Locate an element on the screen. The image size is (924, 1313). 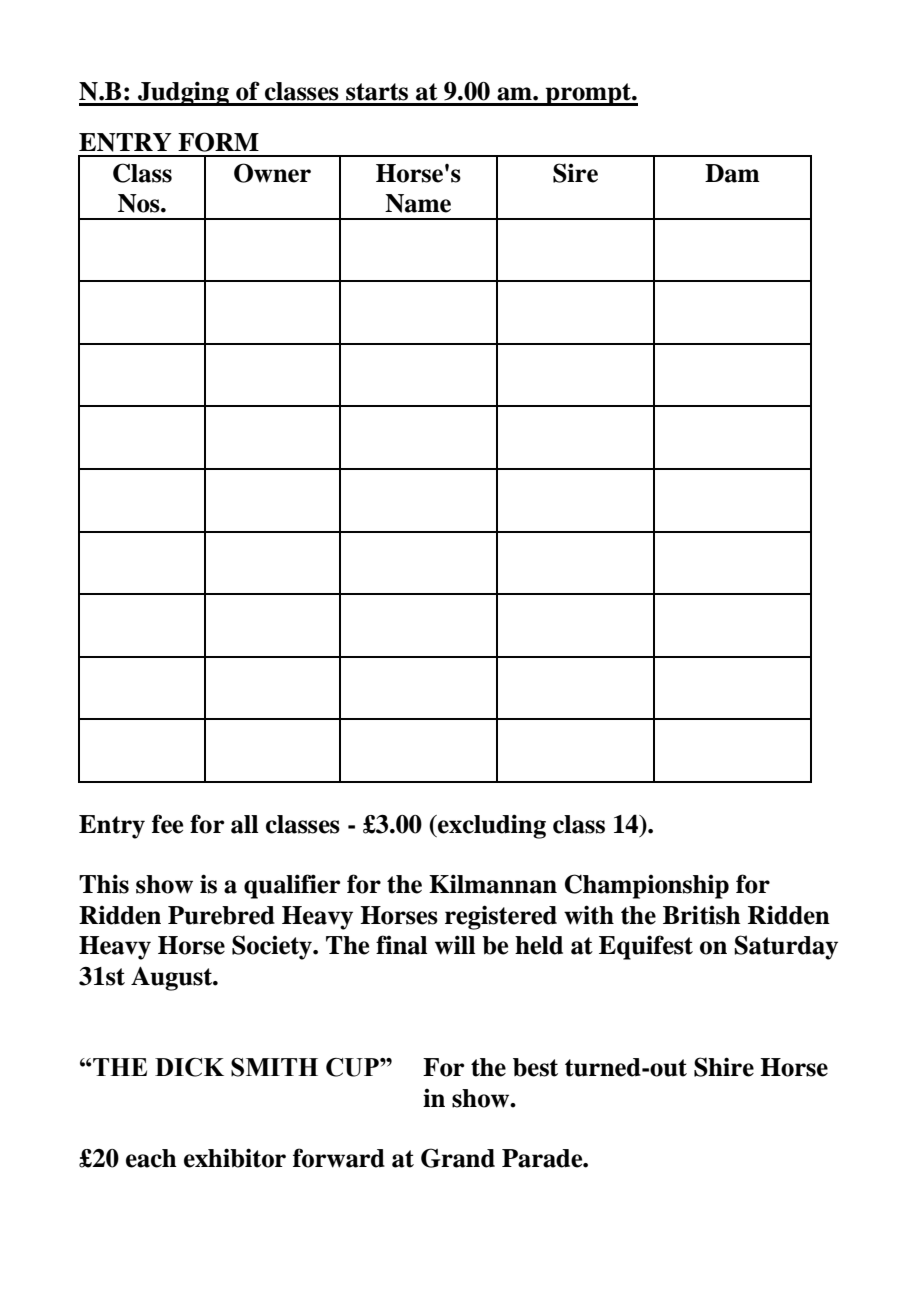
Name is located at coordinates (418, 203).
